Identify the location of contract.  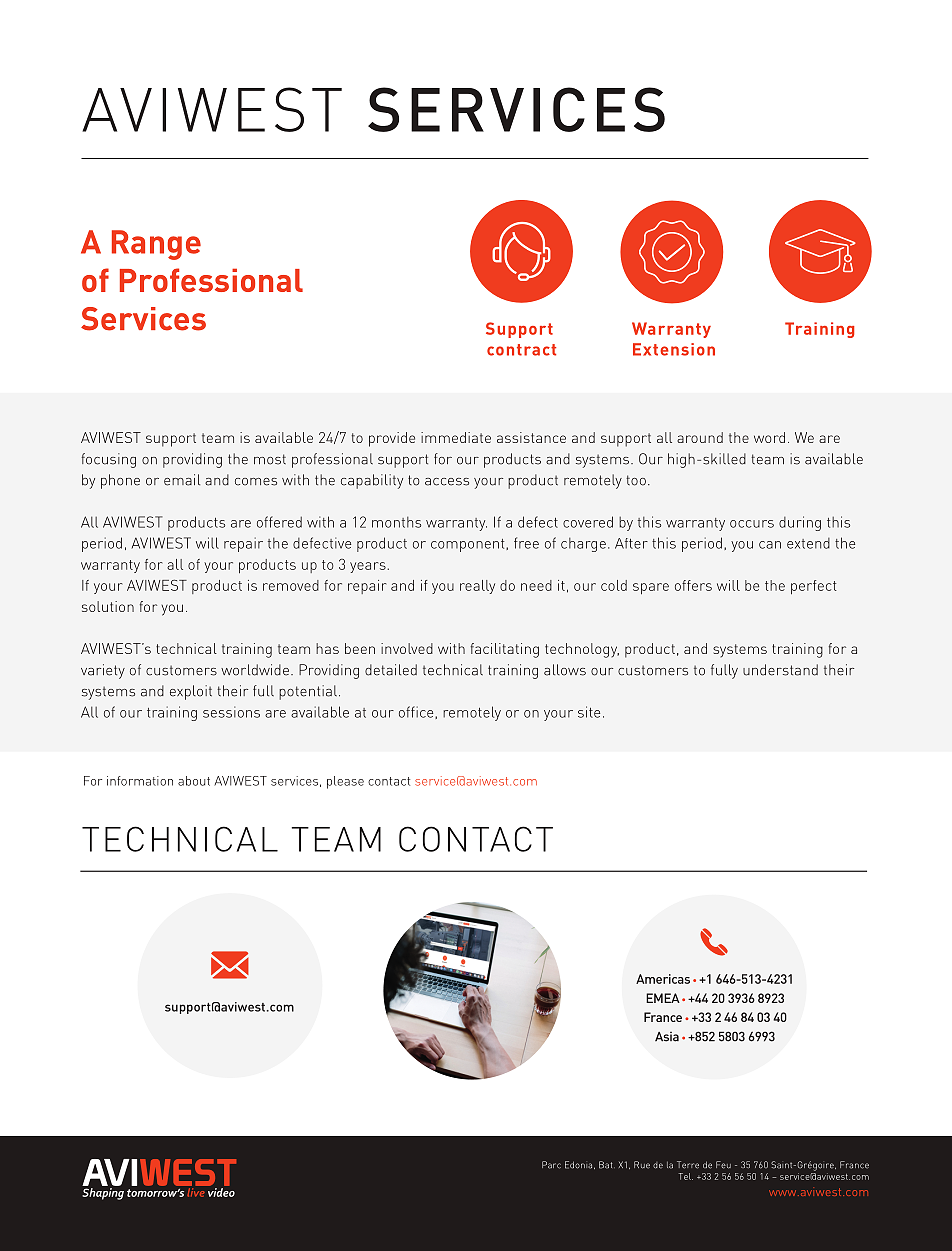
(521, 350).
